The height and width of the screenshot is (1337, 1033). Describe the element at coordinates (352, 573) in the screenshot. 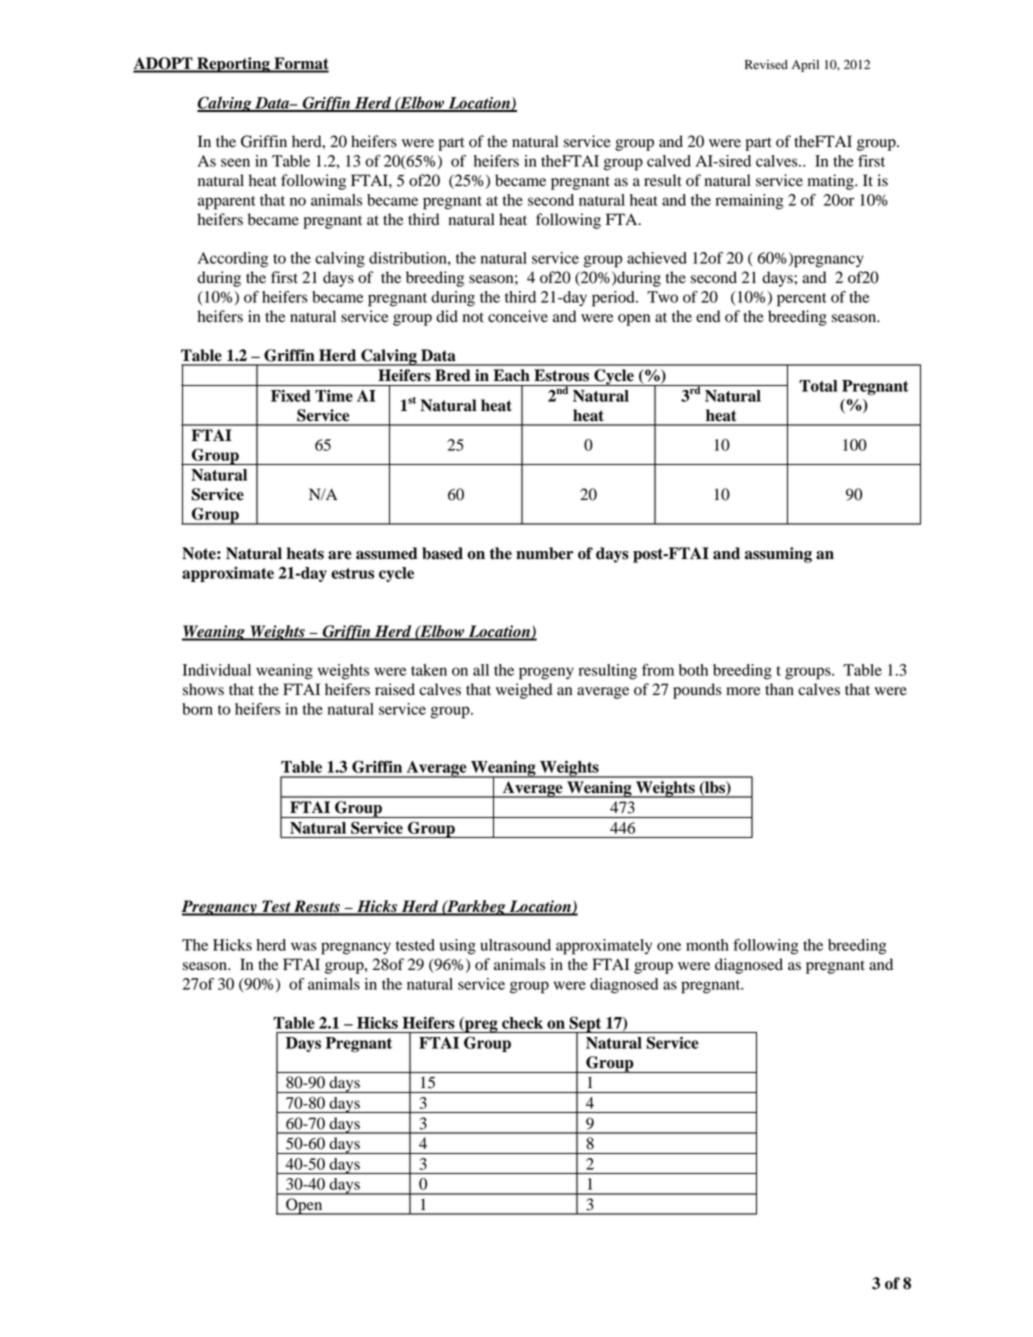

I see `estrus` at that location.
